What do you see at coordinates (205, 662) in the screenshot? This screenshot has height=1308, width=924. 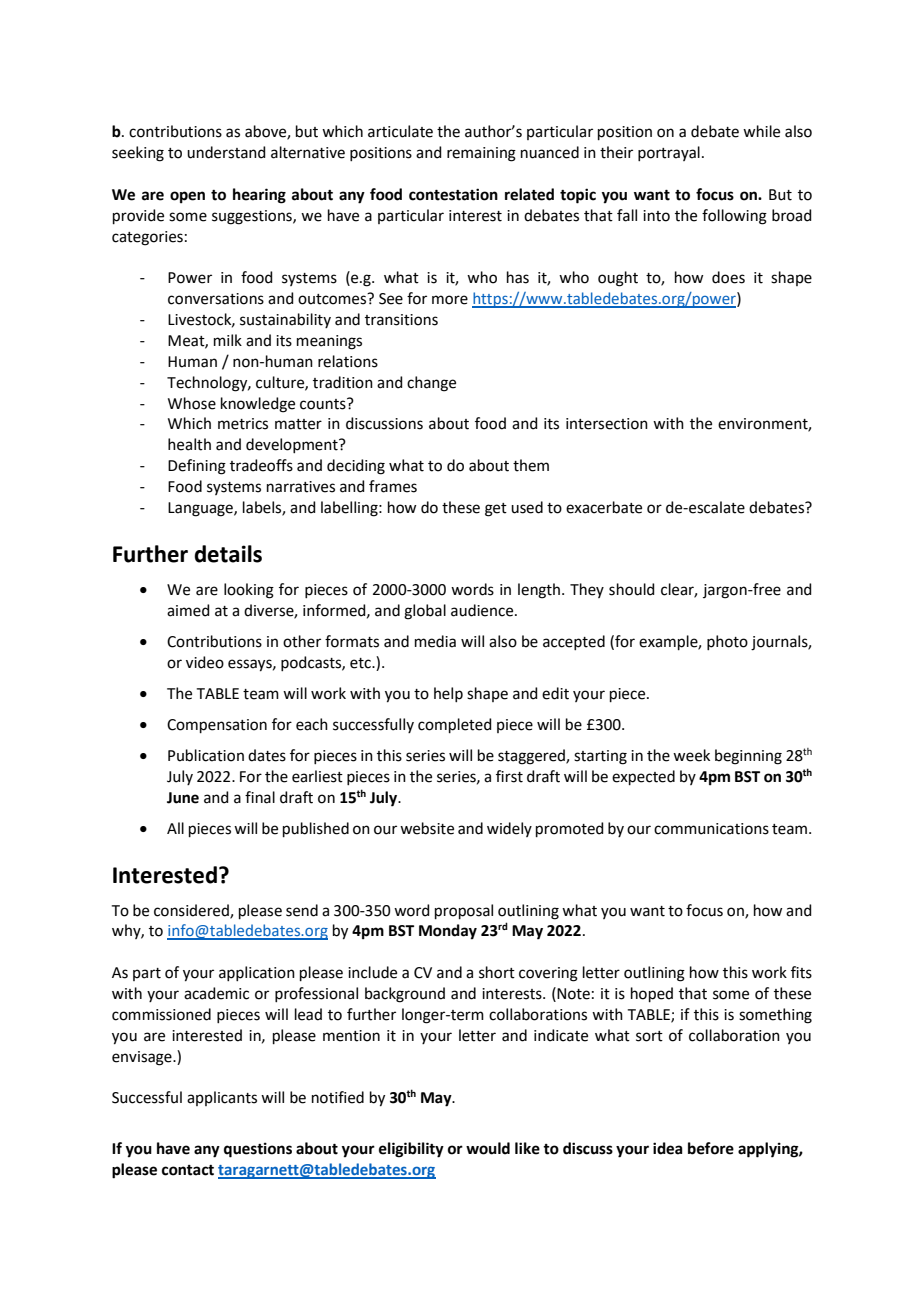 I see `video` at bounding box center [205, 662].
